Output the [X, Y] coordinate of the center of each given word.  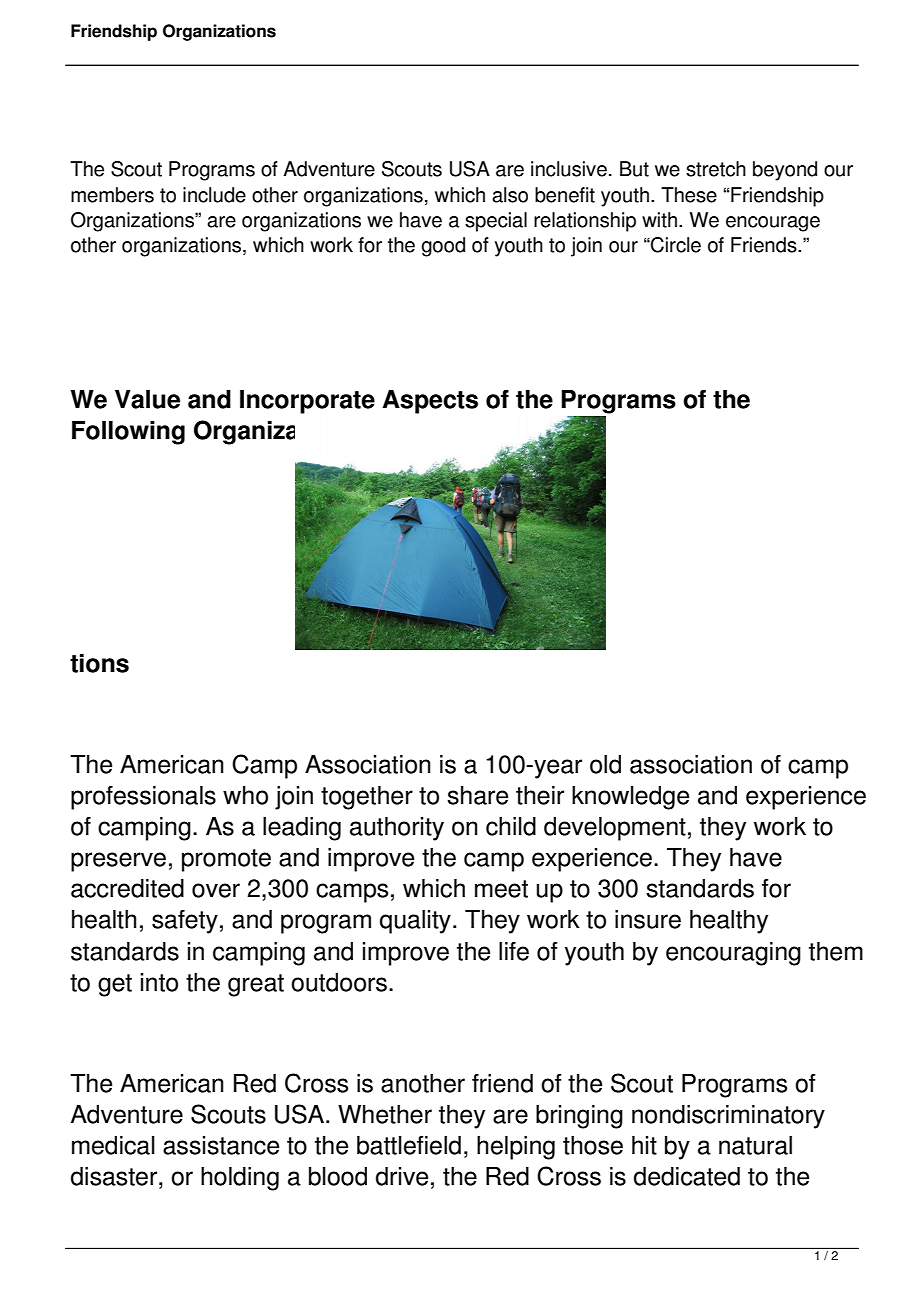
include [214, 195]
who [245, 795]
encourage [773, 224]
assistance [221, 1145]
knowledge [630, 798]
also [510, 195]
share [477, 795]
